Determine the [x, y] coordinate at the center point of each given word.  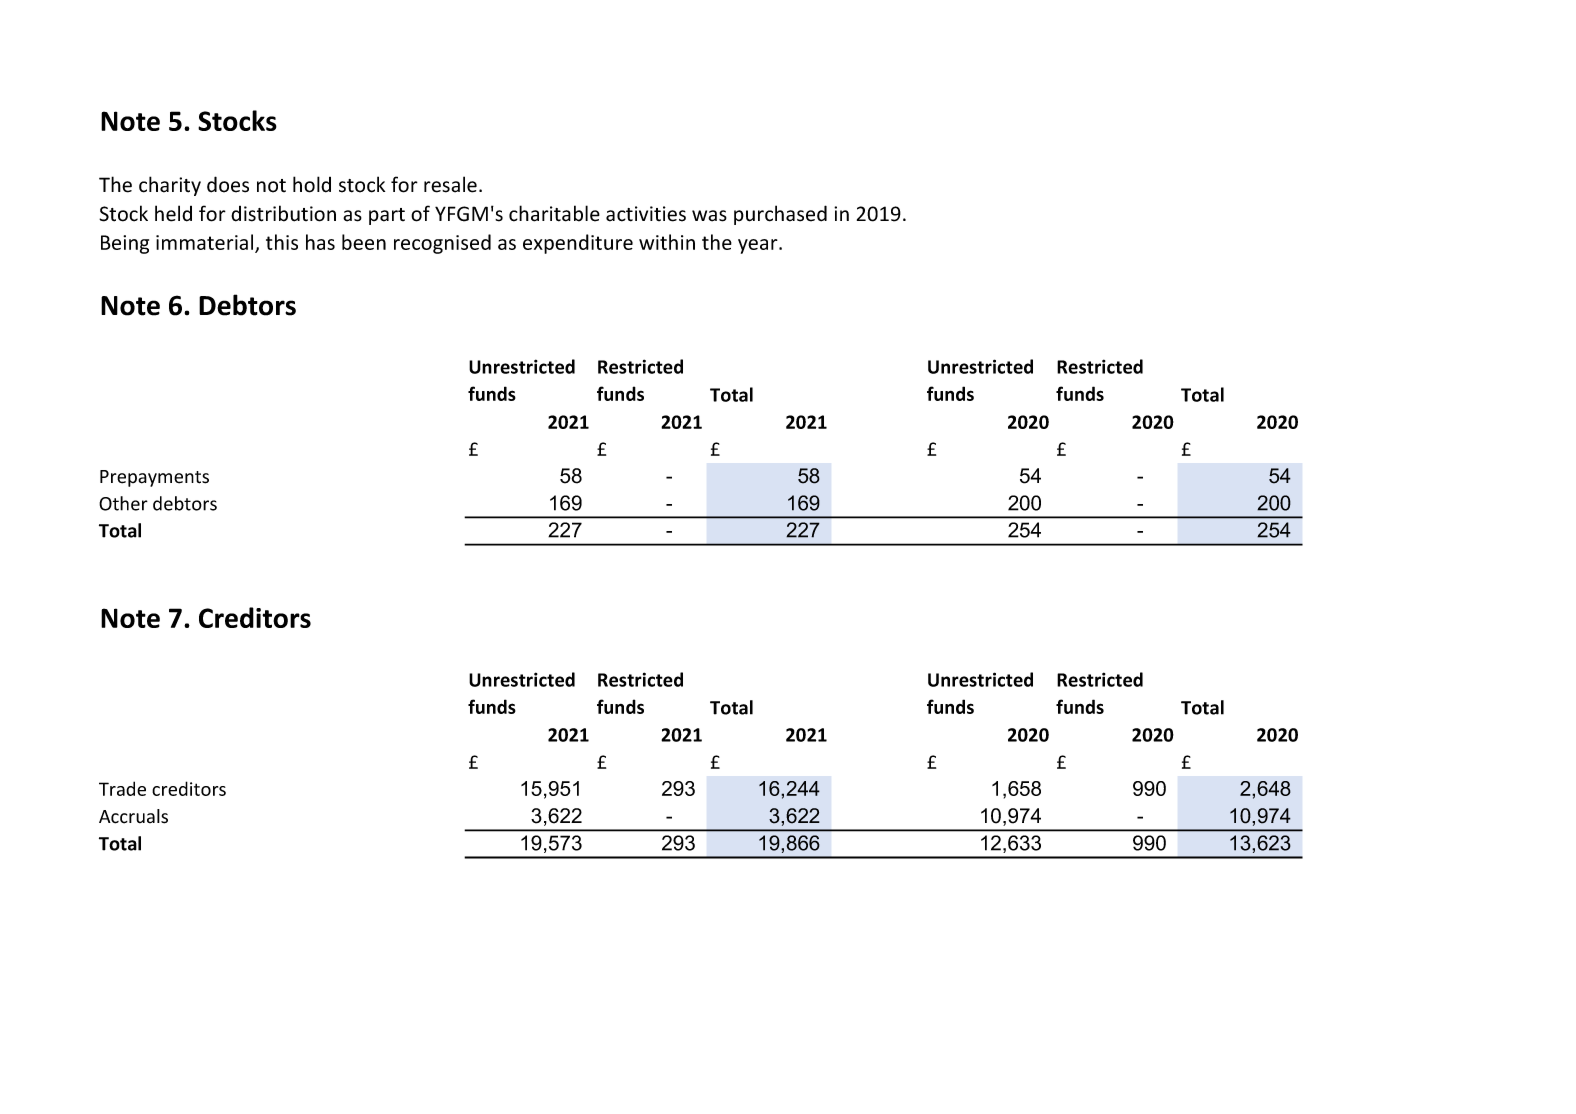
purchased [780, 215]
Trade [122, 788]
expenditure [578, 244]
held [173, 213]
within [667, 242]
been [364, 242]
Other [123, 503]
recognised [442, 244]
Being [125, 244]
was [709, 216]
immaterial [206, 243]
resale [450, 184]
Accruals [133, 816]
